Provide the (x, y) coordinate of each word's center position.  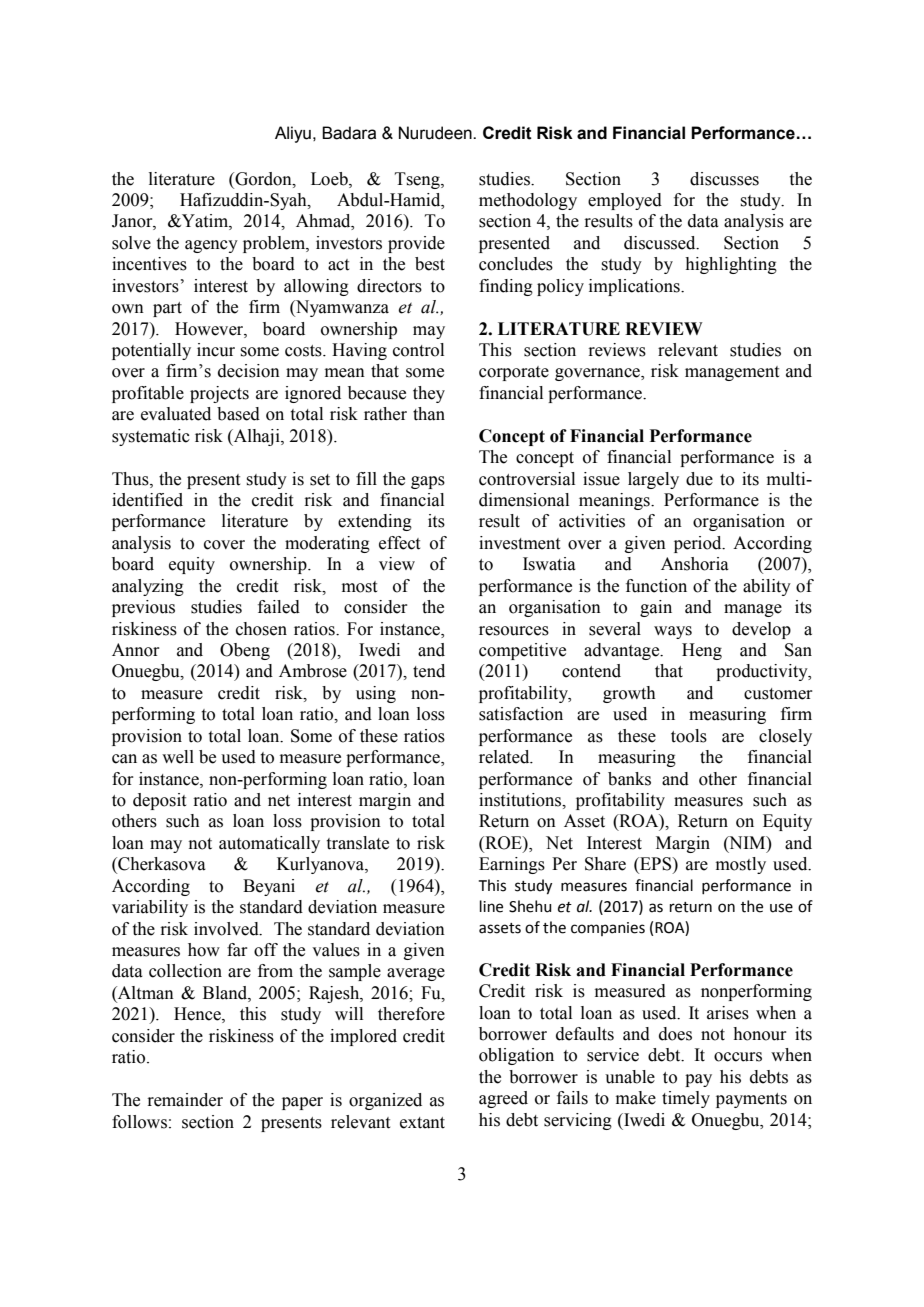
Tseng (418, 180)
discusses (724, 179)
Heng (702, 651)
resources (514, 631)
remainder (185, 1100)
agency (211, 246)
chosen (261, 629)
